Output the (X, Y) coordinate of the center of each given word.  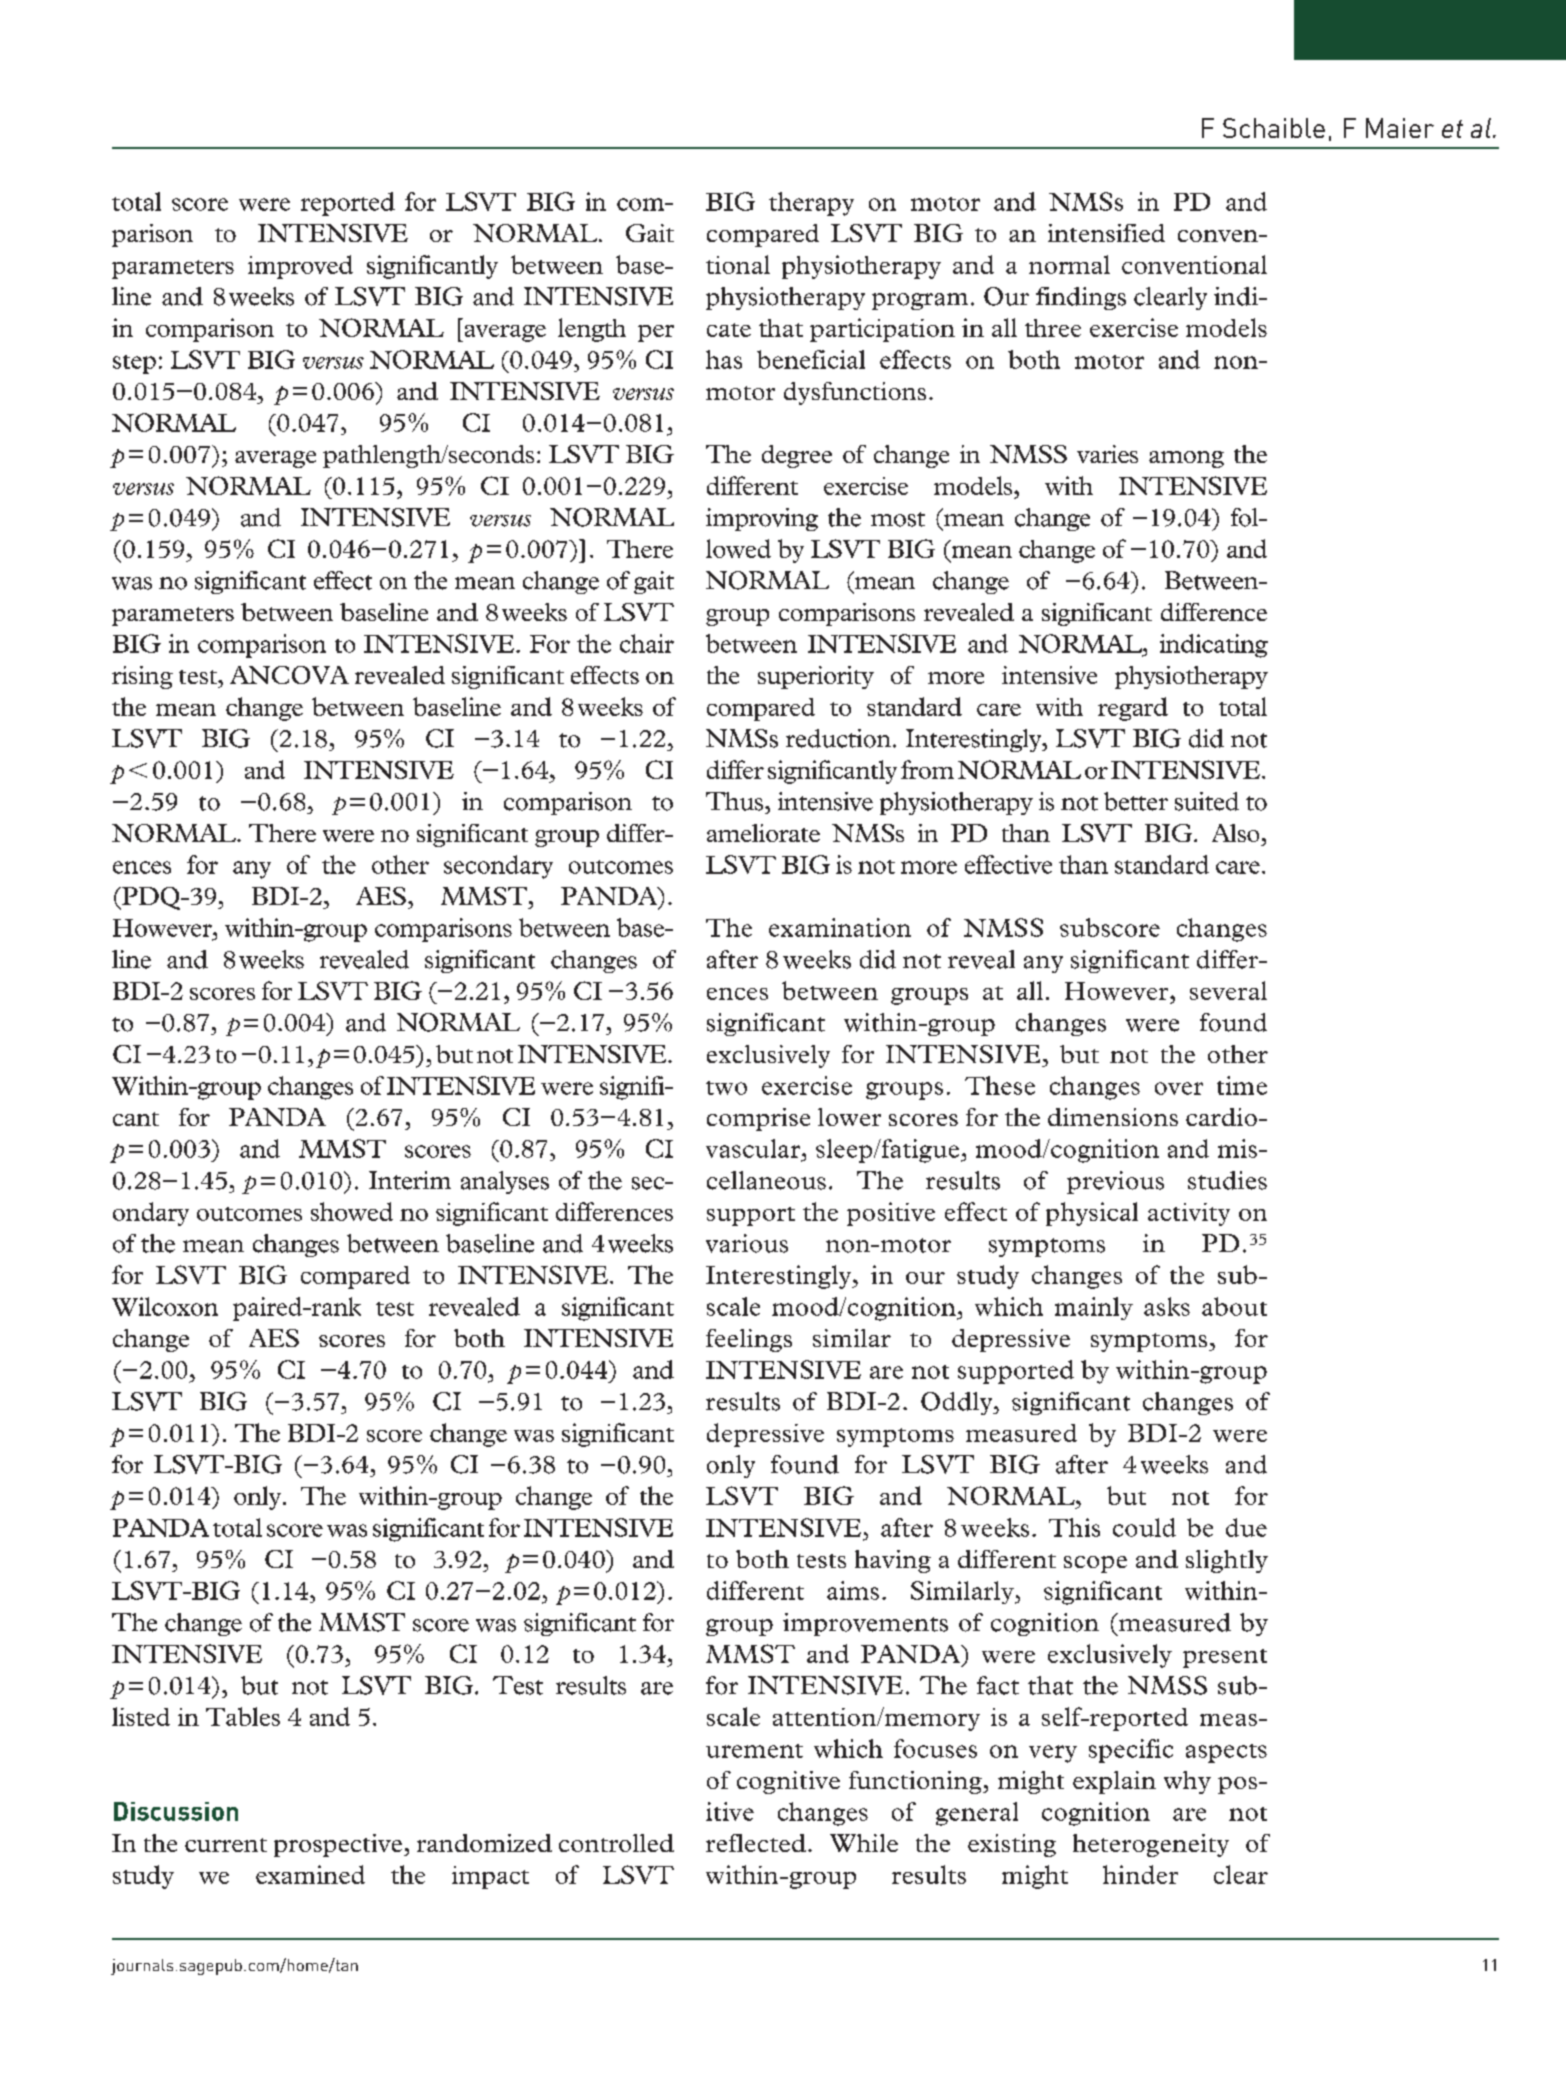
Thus (736, 801)
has (724, 359)
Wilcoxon (165, 1306)
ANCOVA (289, 675)
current (226, 1845)
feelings (749, 1340)
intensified (1106, 233)
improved (300, 267)
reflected (756, 1843)
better (1136, 801)
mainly (1094, 1308)
